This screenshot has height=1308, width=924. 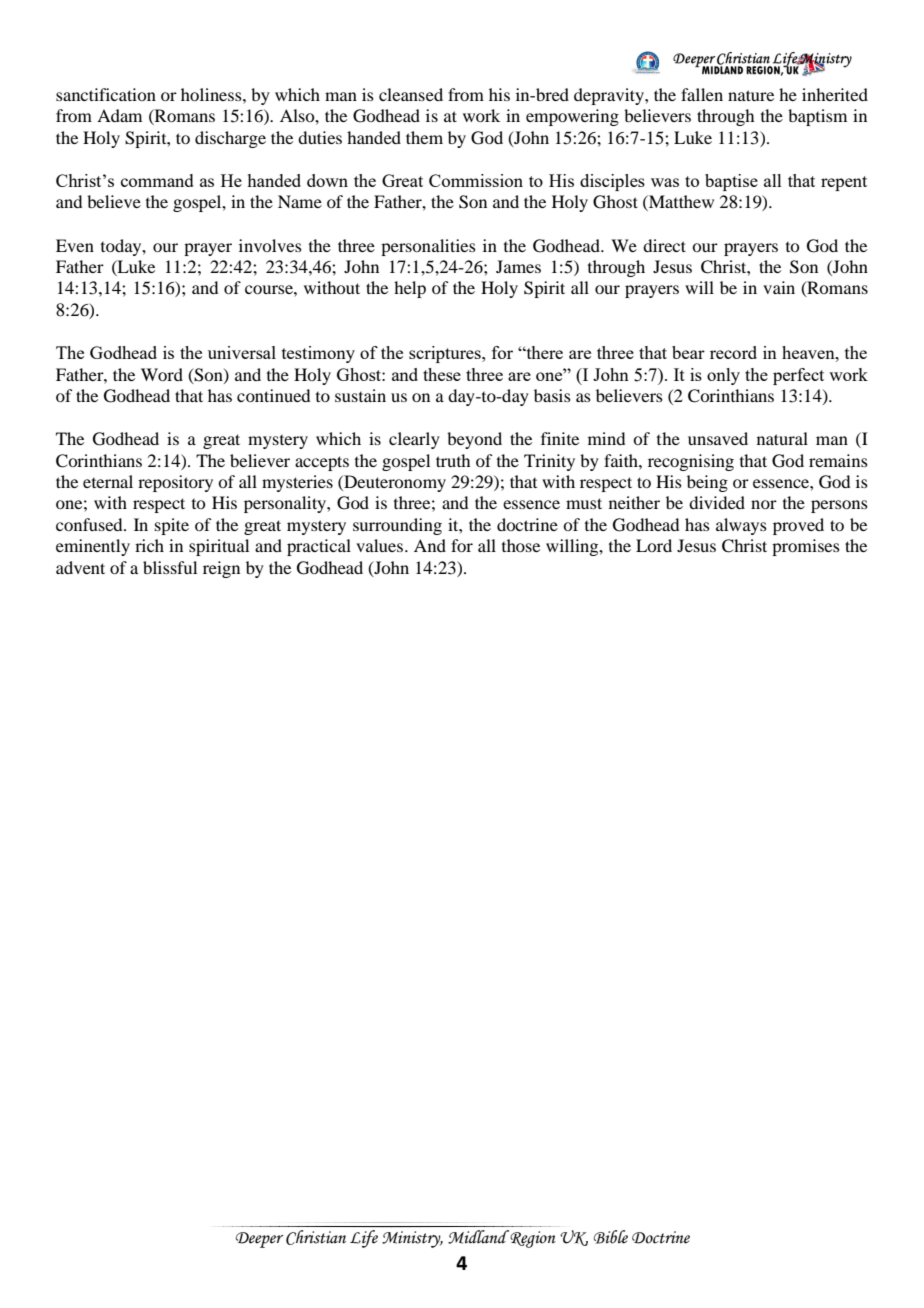 What do you see at coordinates (532, 1239) in the screenshot?
I see `Region` at bounding box center [532, 1239].
